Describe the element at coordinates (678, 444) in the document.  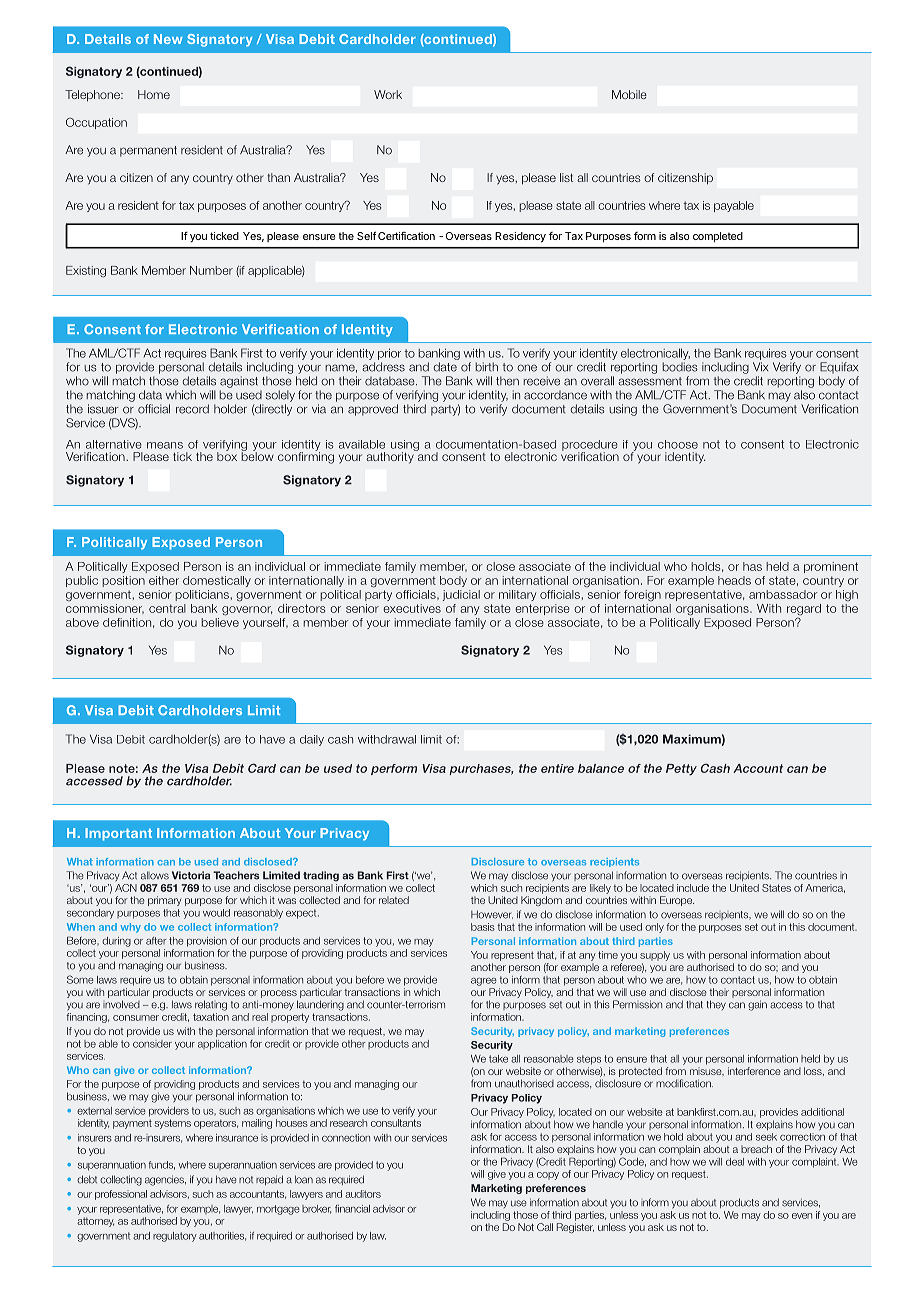
I see `choose` at that location.
